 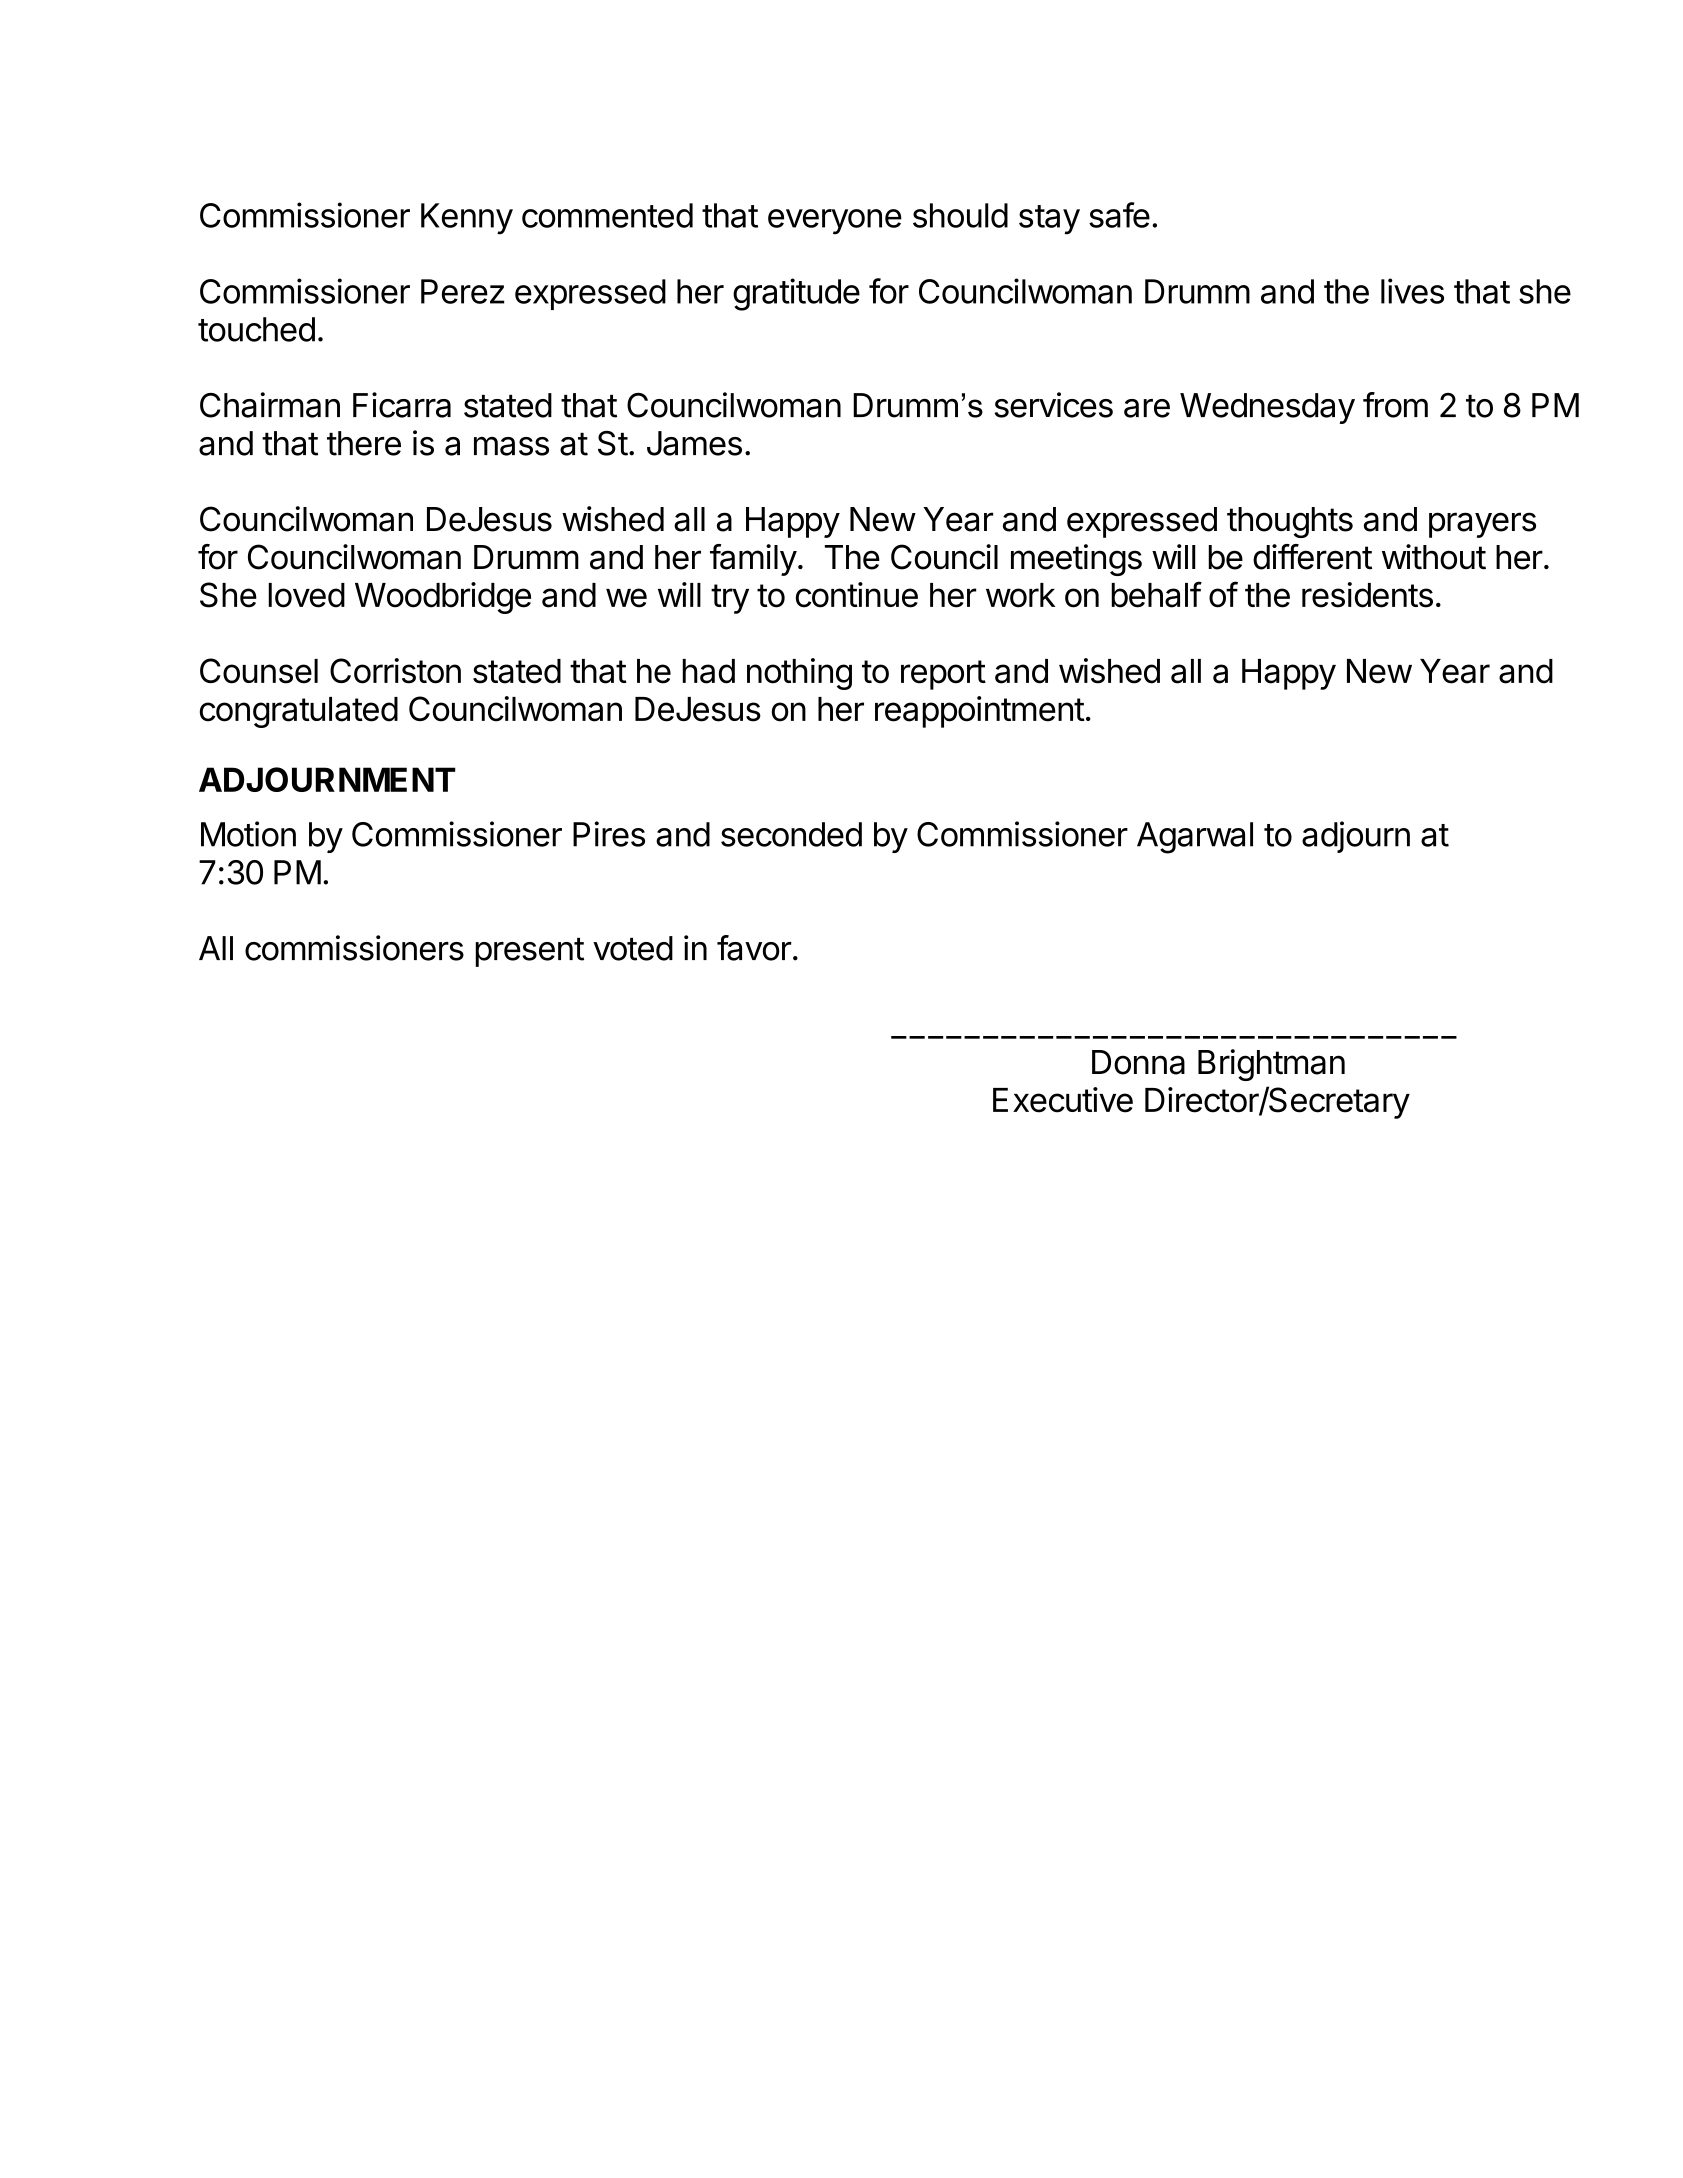 I want to click on thoughts, so click(x=1290, y=522).
